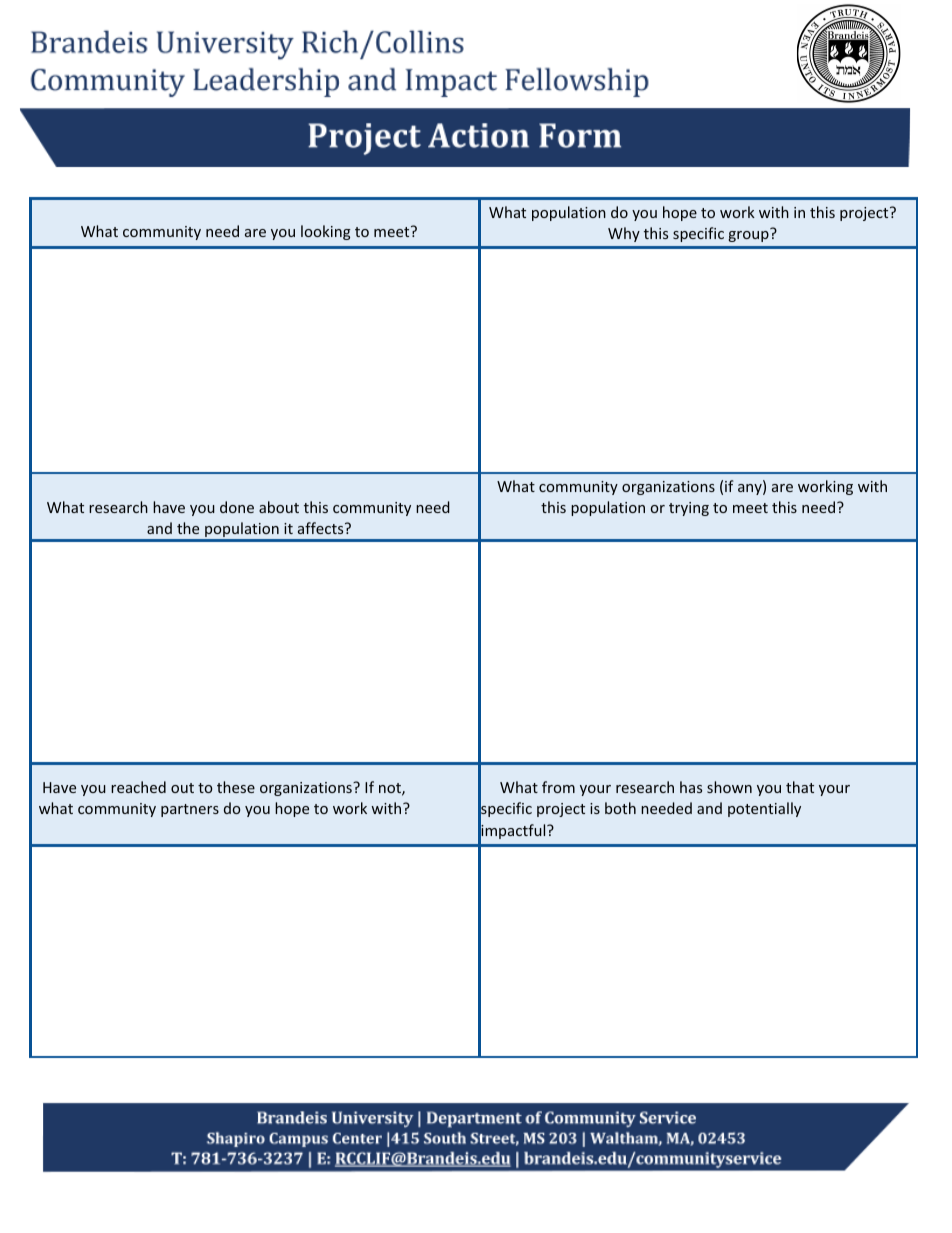 This screenshot has width=952, height=1233. What do you see at coordinates (558, 787) in the screenshot?
I see `from` at bounding box center [558, 787].
